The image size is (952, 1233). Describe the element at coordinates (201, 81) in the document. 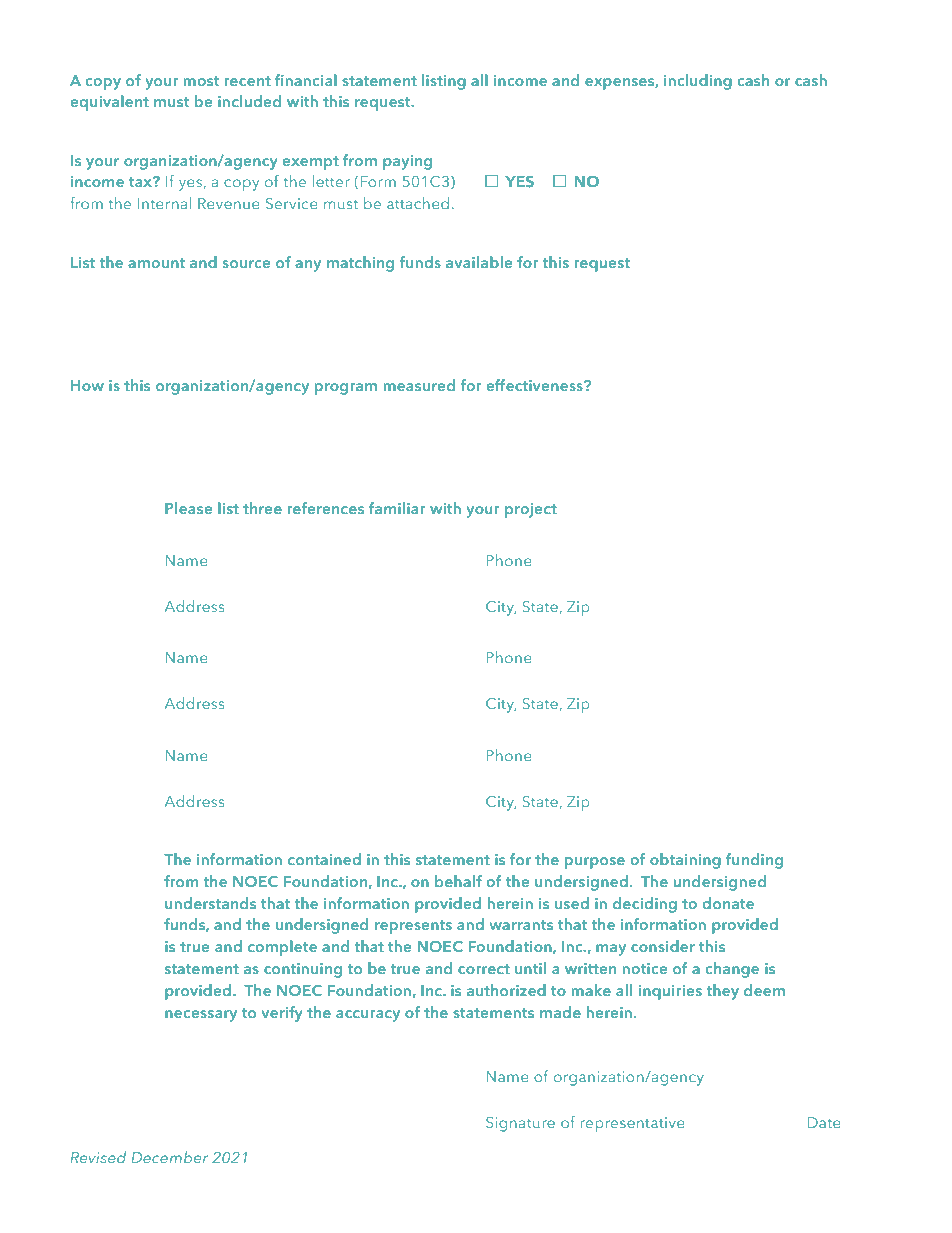

I see `most` at that location.
